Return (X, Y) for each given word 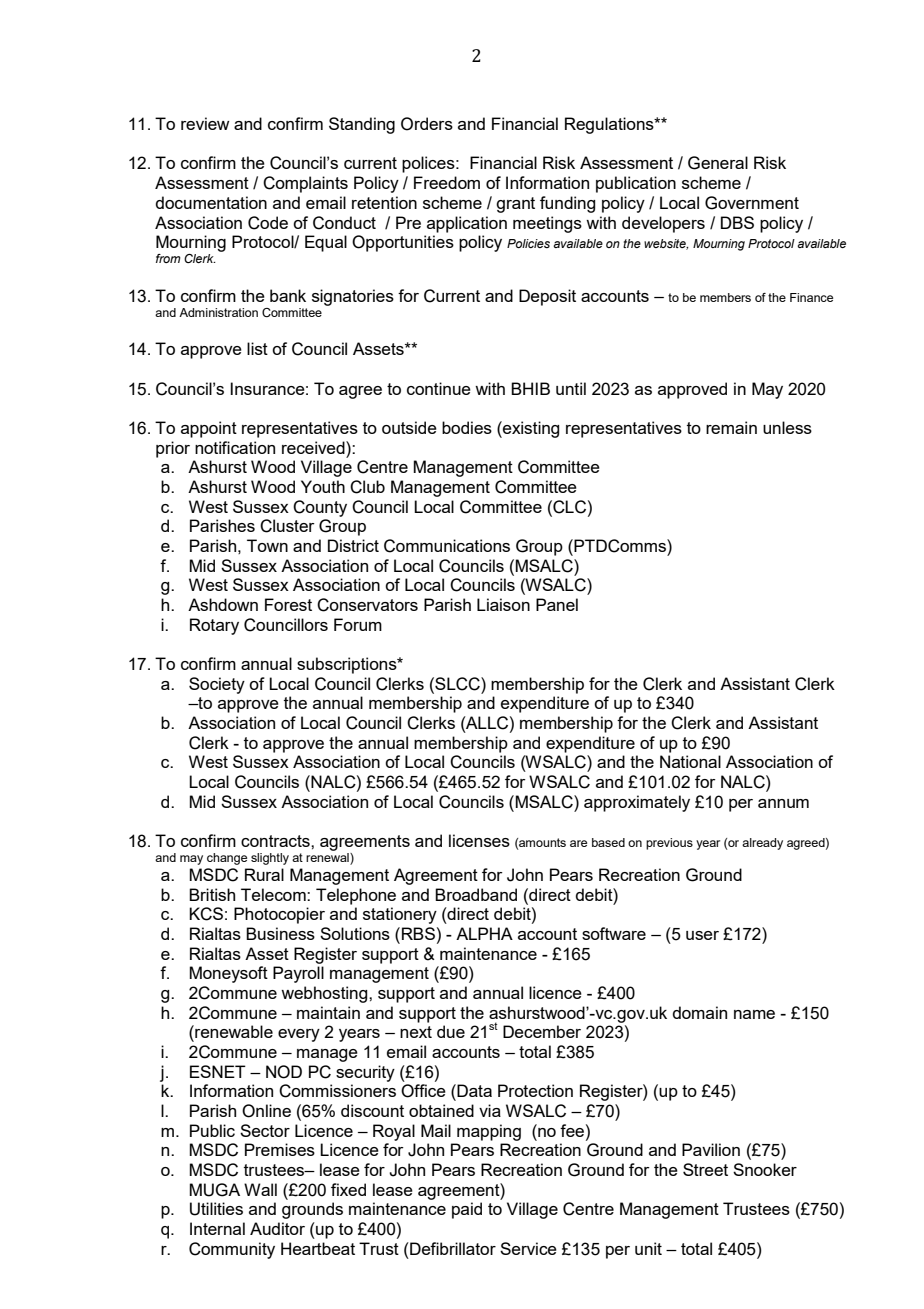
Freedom (447, 182)
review (205, 123)
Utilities (216, 1209)
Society (217, 685)
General (718, 163)
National (690, 761)
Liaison (503, 604)
